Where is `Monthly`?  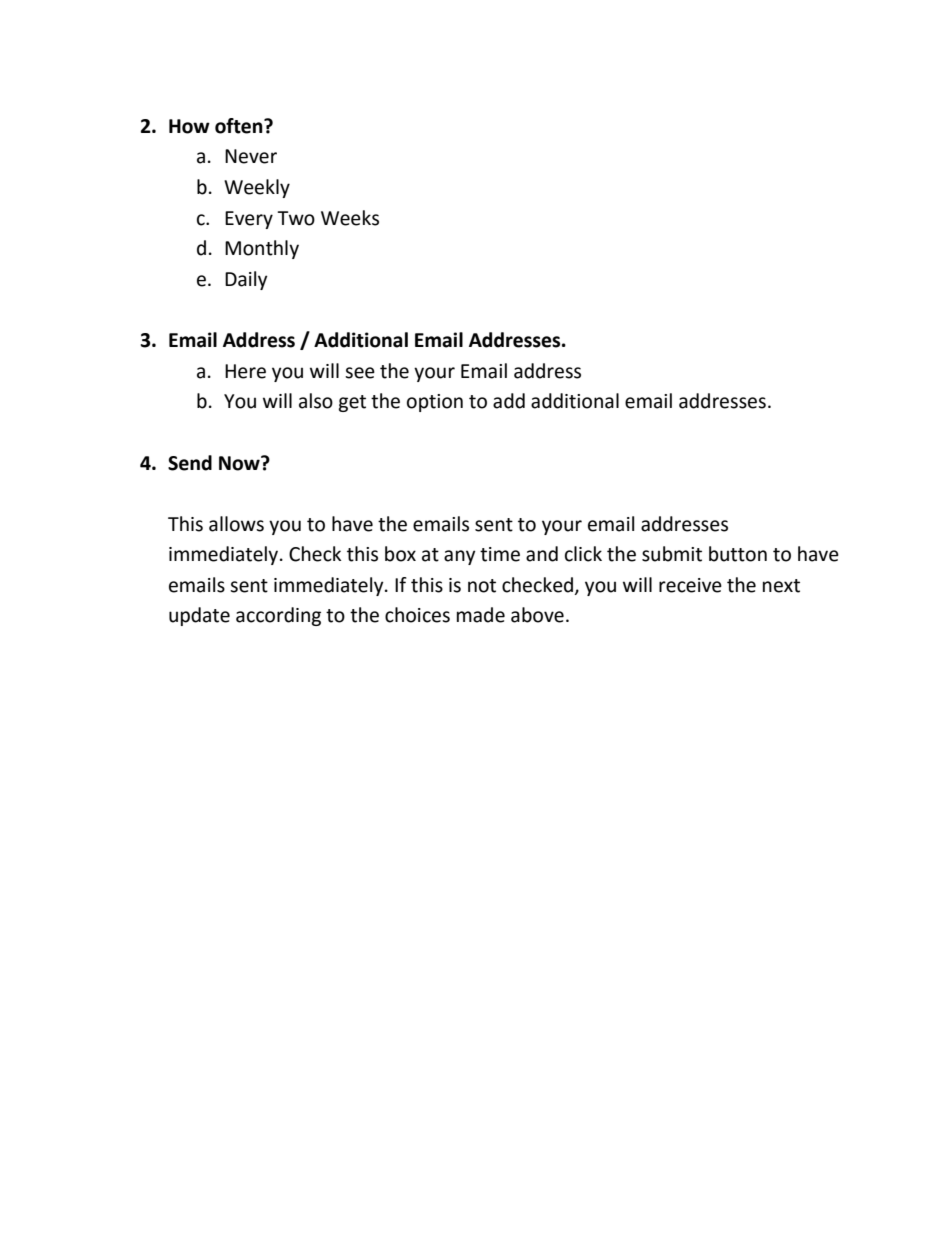 Monthly is located at coordinates (262, 249).
